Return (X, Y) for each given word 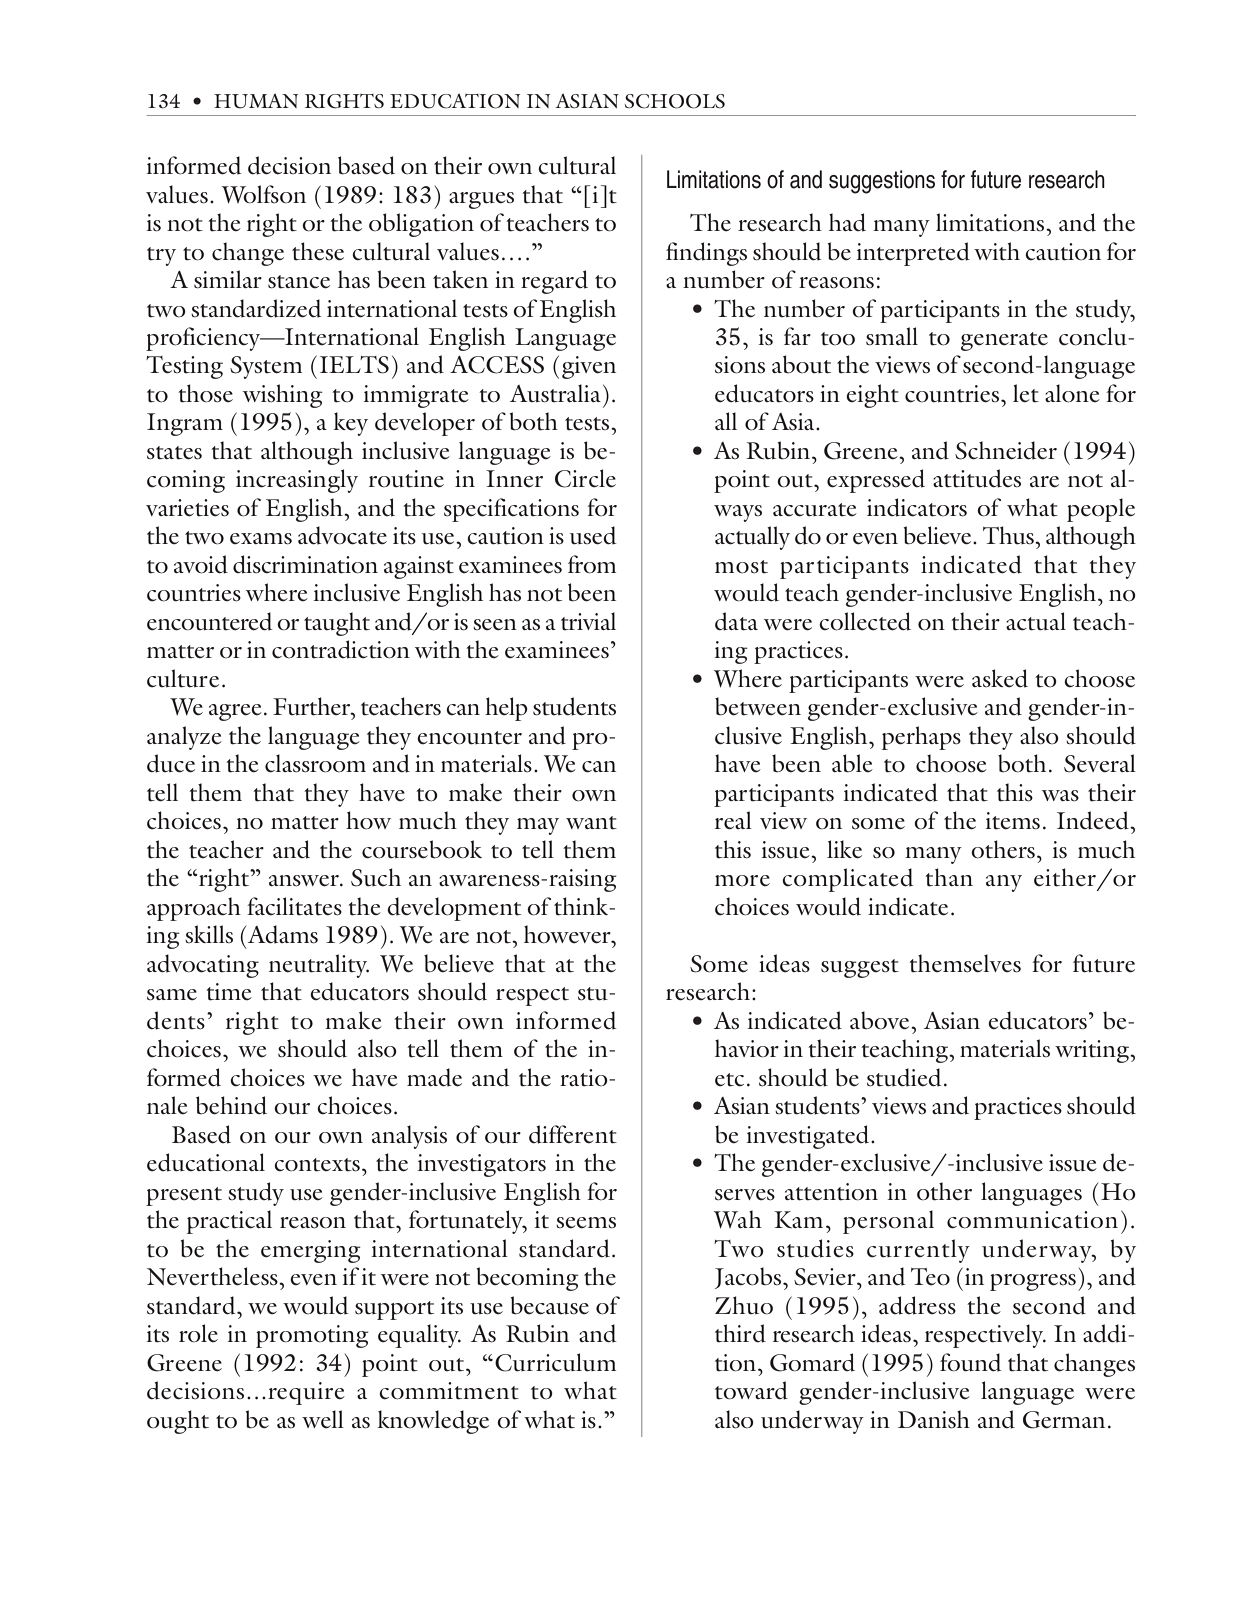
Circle (585, 478)
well (323, 1419)
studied (904, 1077)
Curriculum (555, 1362)
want (591, 823)
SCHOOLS (675, 101)
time (229, 992)
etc (729, 1080)
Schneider (1006, 450)
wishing (283, 396)
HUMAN (256, 101)
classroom (315, 763)
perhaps (921, 738)
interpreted (913, 254)
